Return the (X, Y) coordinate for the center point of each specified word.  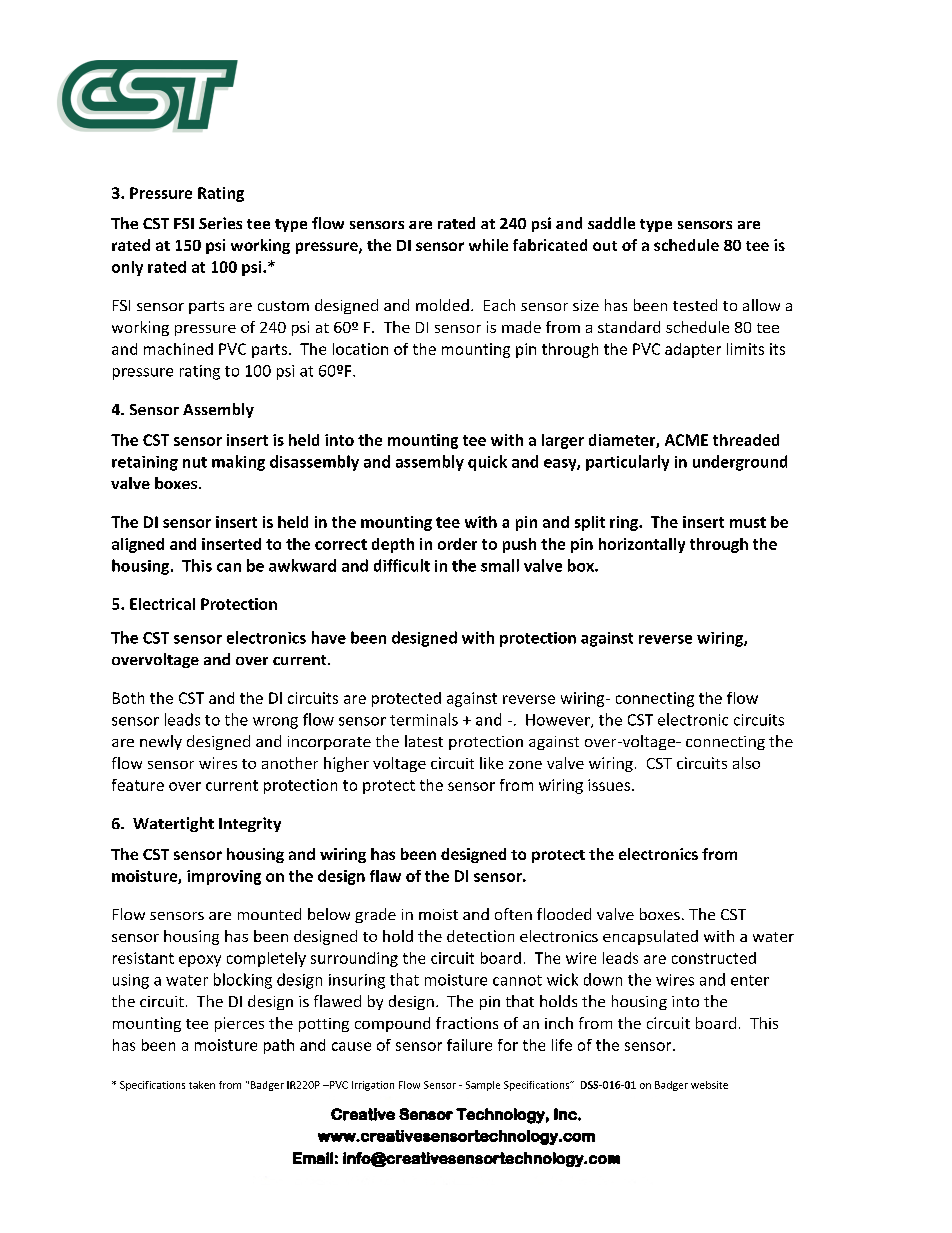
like (491, 763)
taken (202, 1085)
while (488, 245)
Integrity (250, 824)
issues (609, 785)
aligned (138, 545)
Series (220, 223)
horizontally (642, 545)
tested (695, 305)
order (457, 544)
